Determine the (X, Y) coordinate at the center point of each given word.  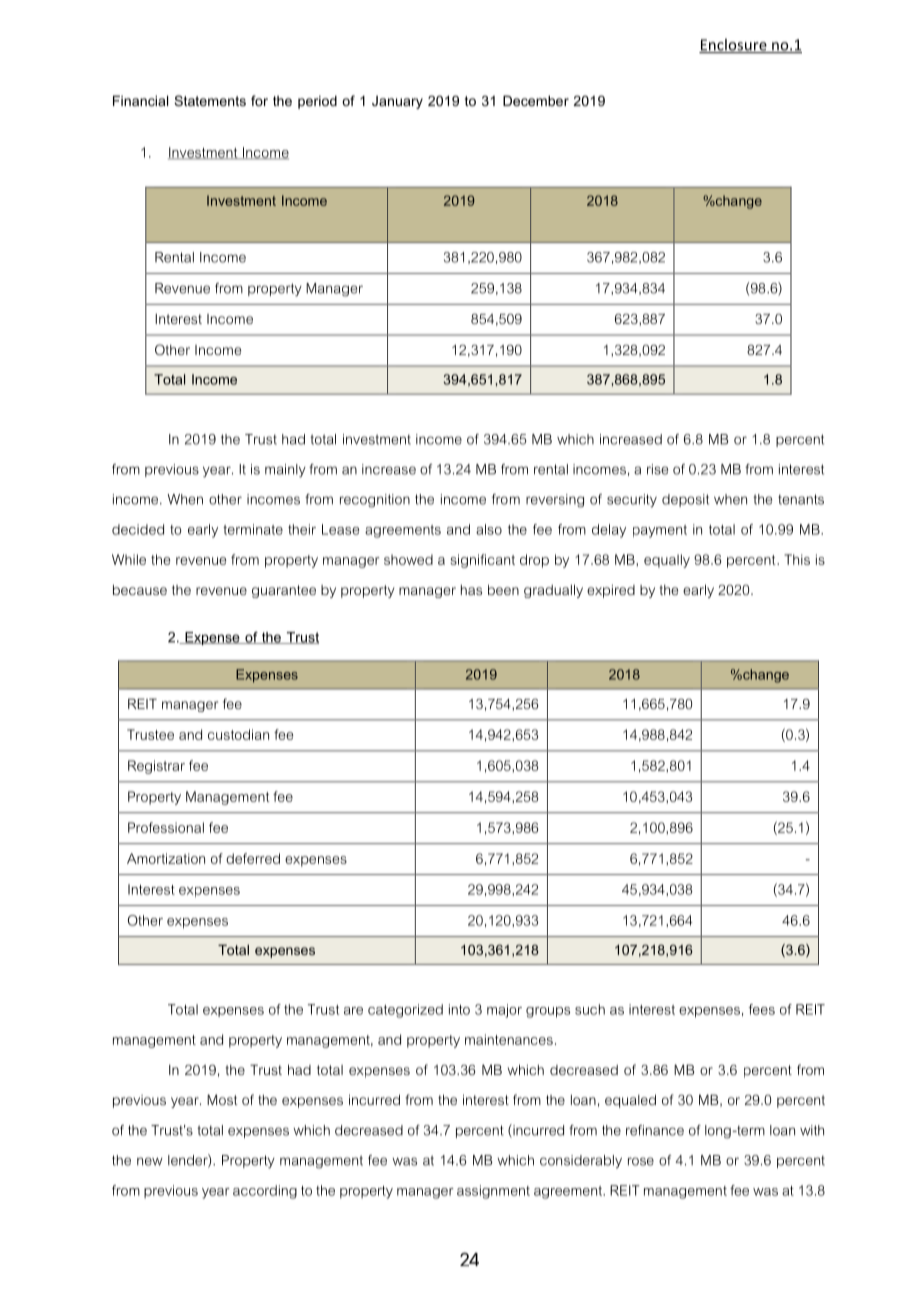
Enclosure (734, 45)
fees (762, 1009)
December (536, 100)
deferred (253, 858)
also (489, 529)
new (150, 1161)
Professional (166, 827)
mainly (285, 471)
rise (657, 469)
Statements (210, 100)
